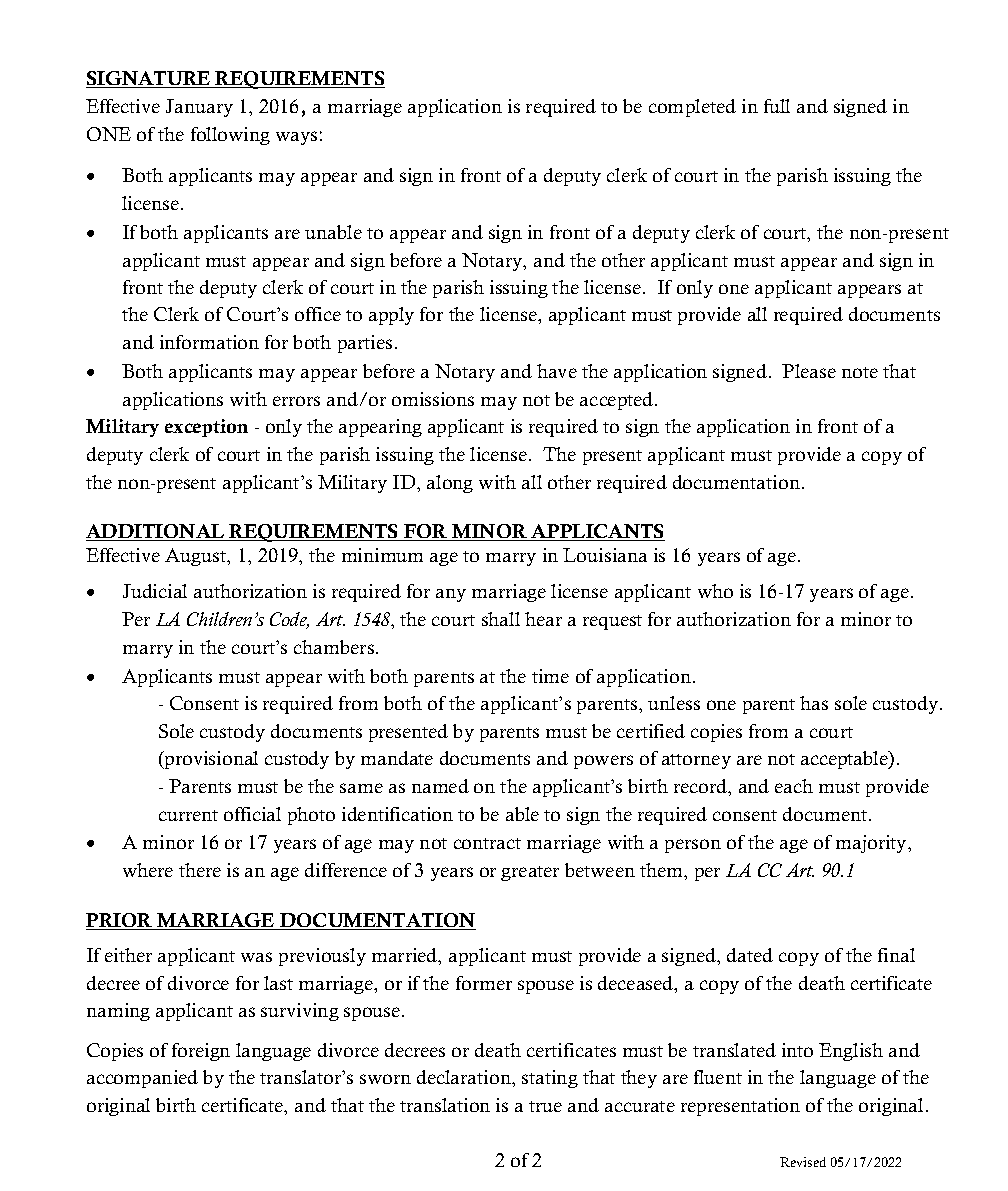 The height and width of the document is (1191, 1008). I want to click on greater, so click(530, 873).
